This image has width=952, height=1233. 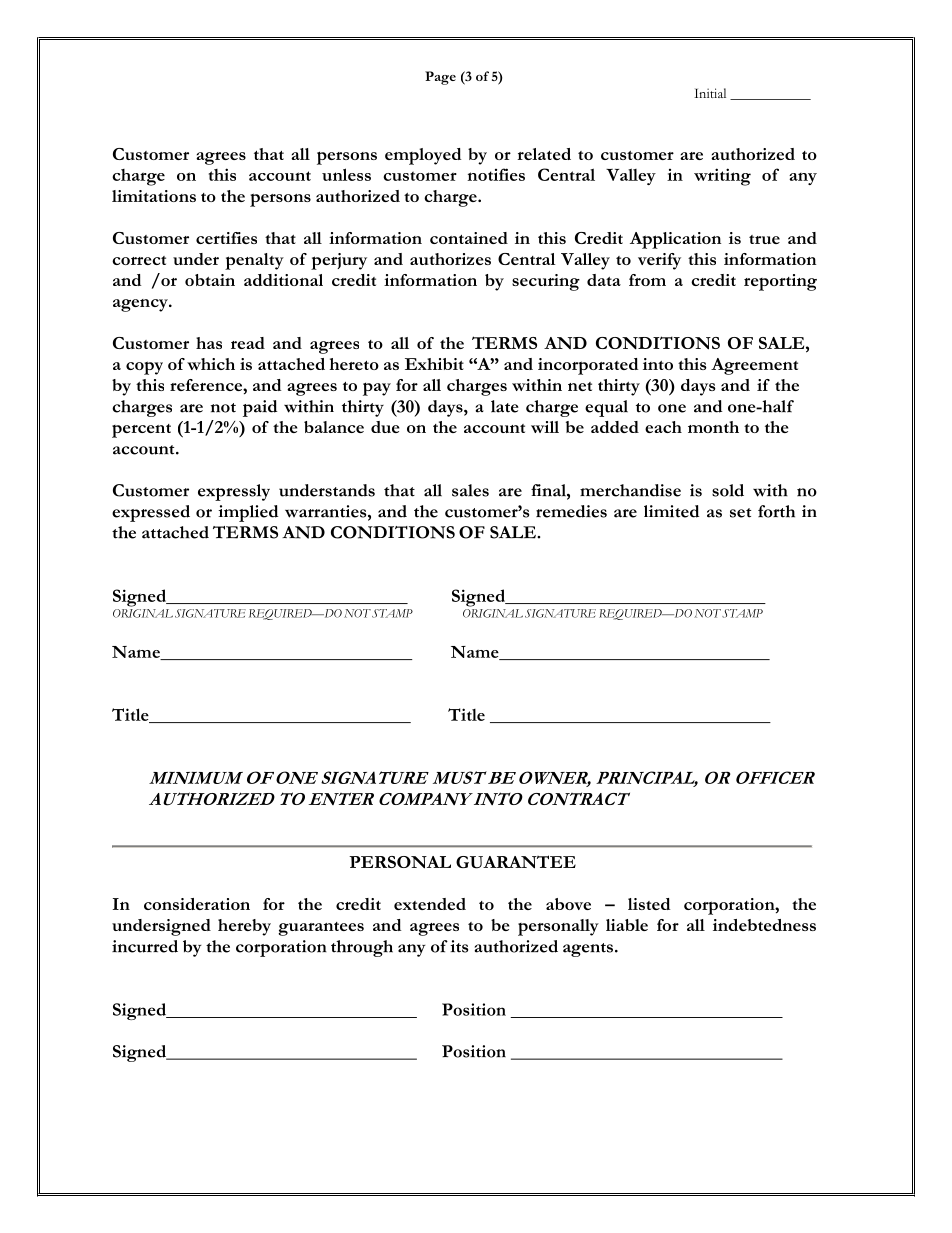 I want to click on its, so click(x=459, y=946).
